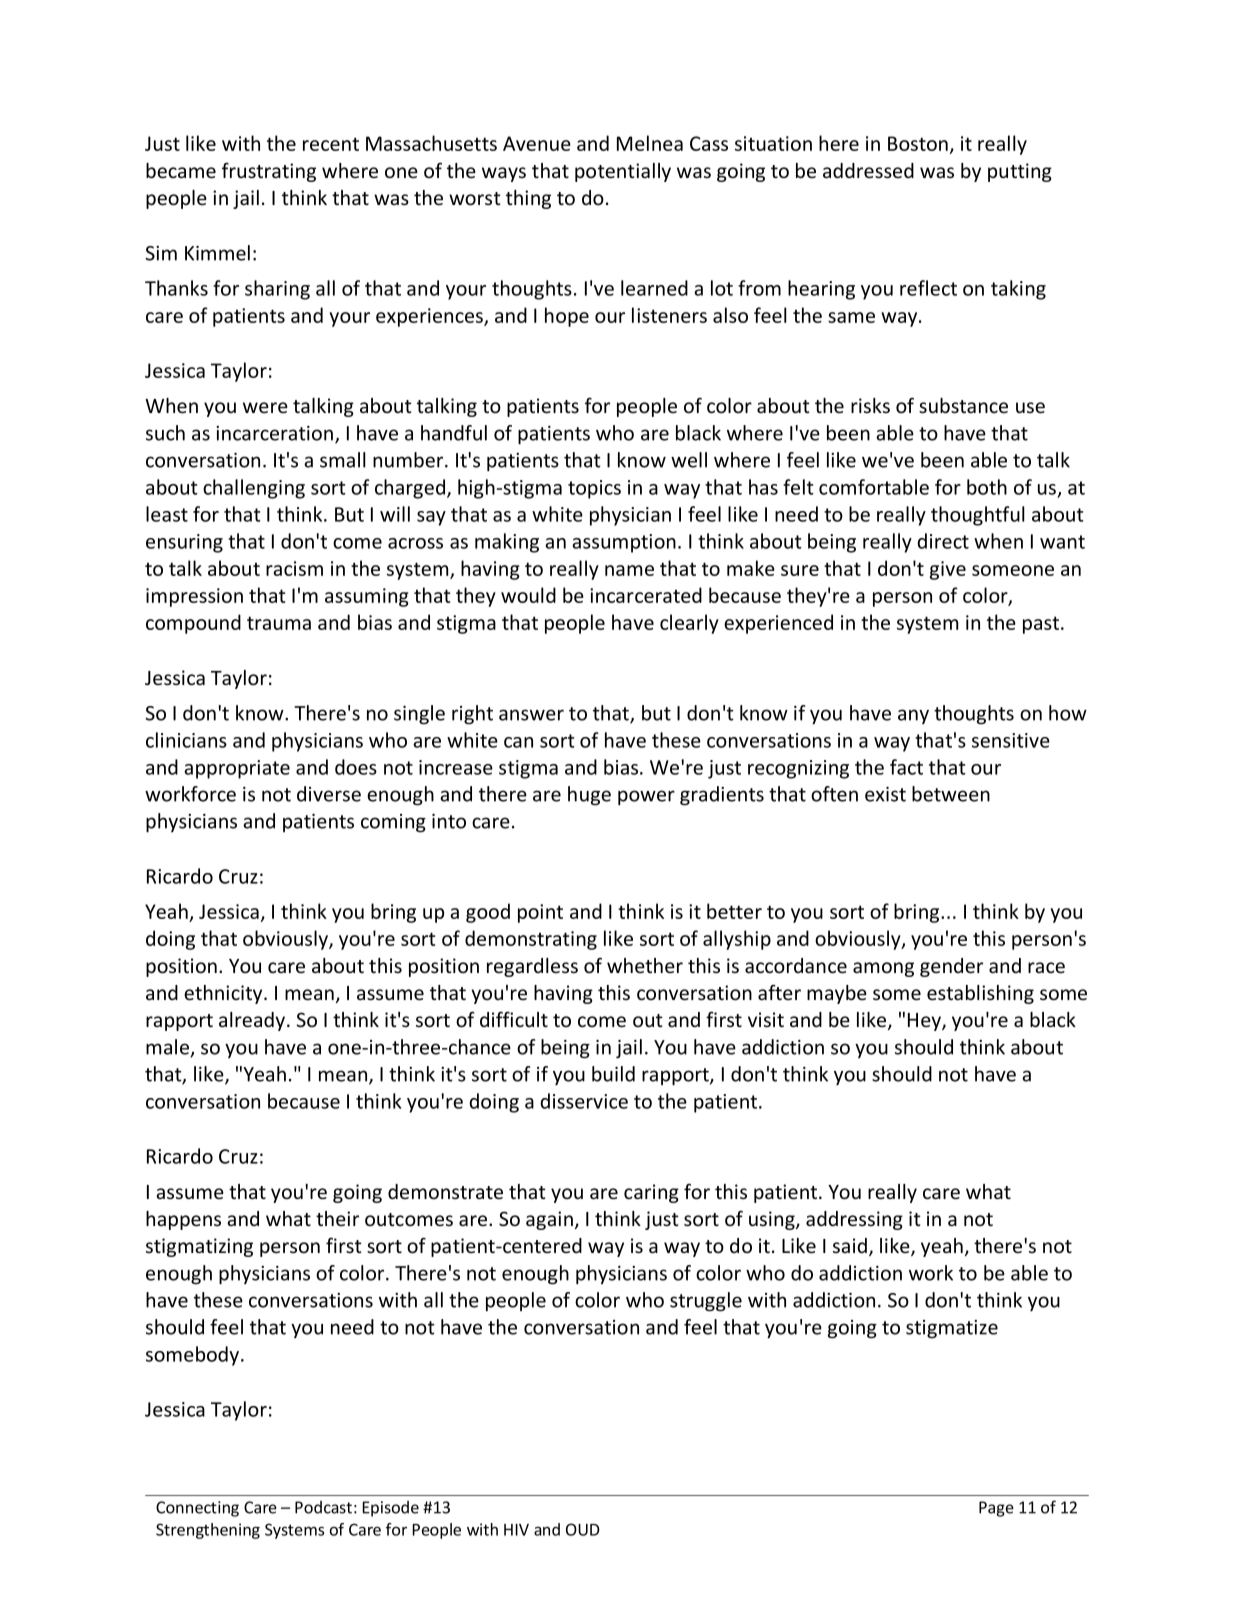 The width and height of the screenshot is (1234, 1597). What do you see at coordinates (854, 1220) in the screenshot?
I see `addressing` at bounding box center [854, 1220].
